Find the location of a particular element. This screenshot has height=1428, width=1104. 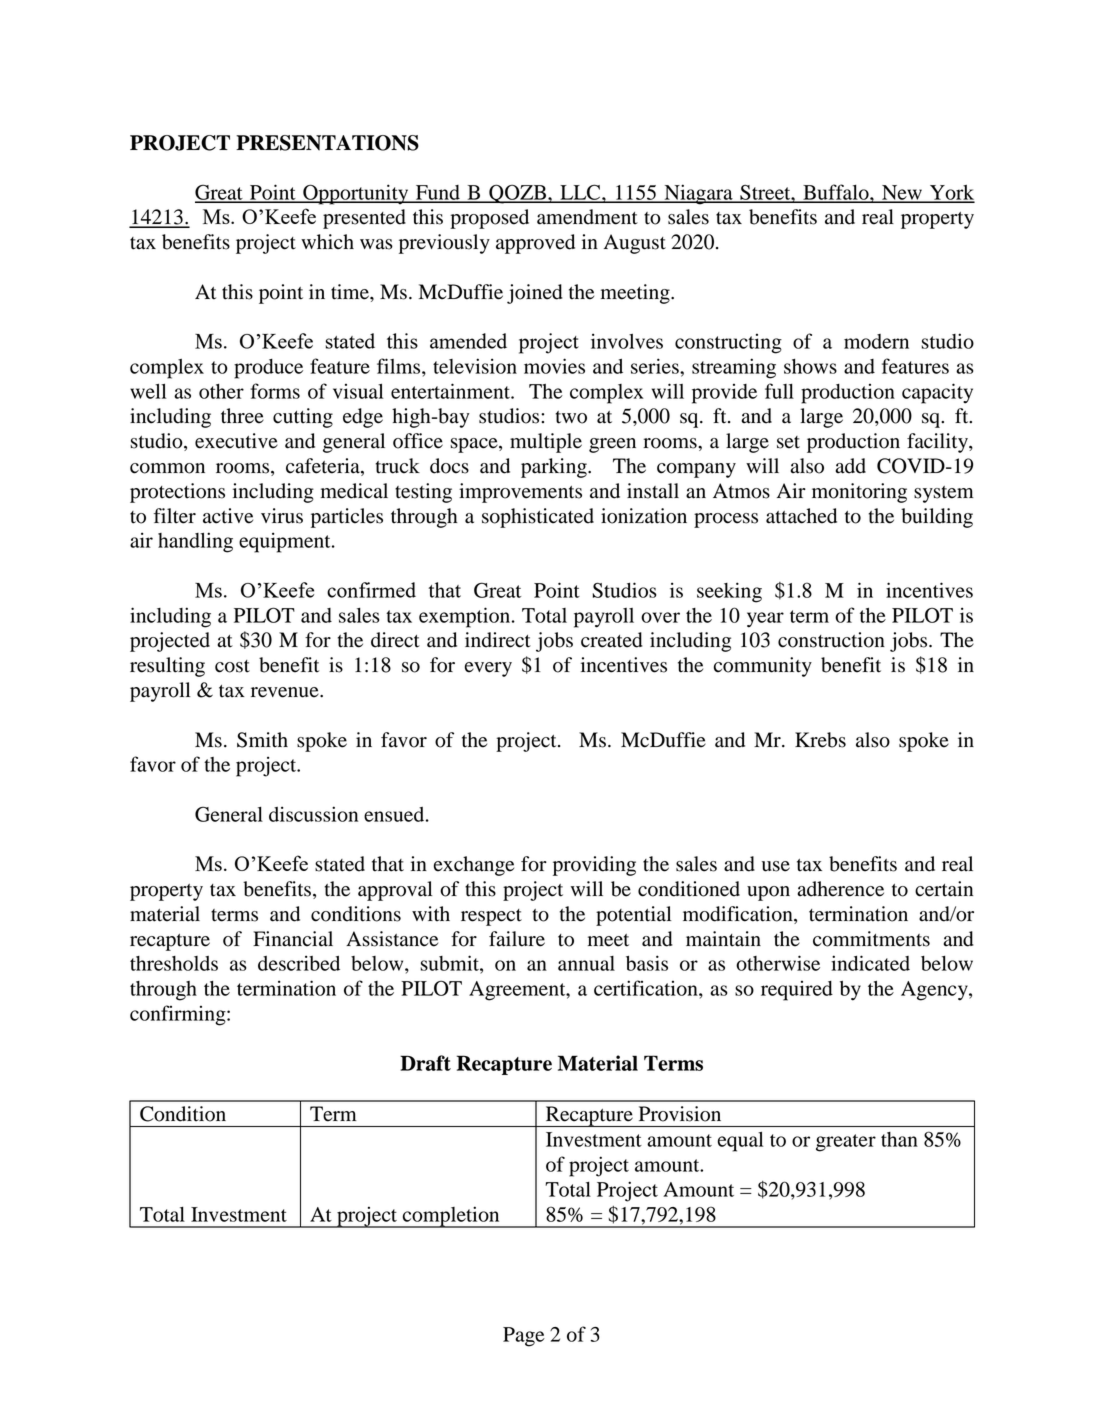

New is located at coordinates (902, 193).
